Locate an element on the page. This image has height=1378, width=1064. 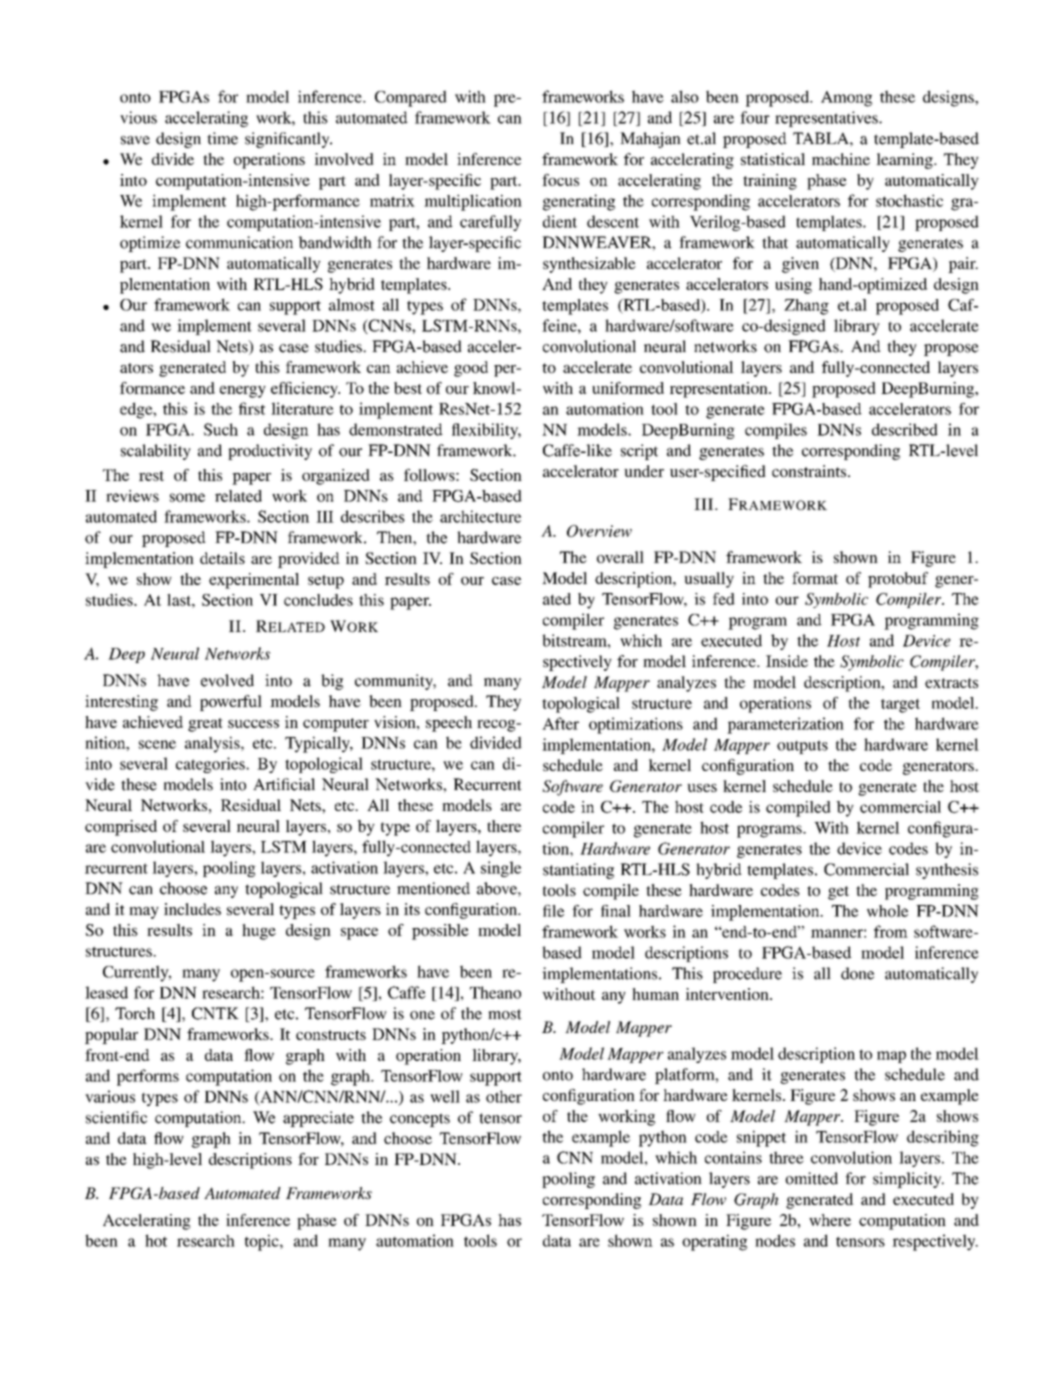
other is located at coordinates (504, 1096).
